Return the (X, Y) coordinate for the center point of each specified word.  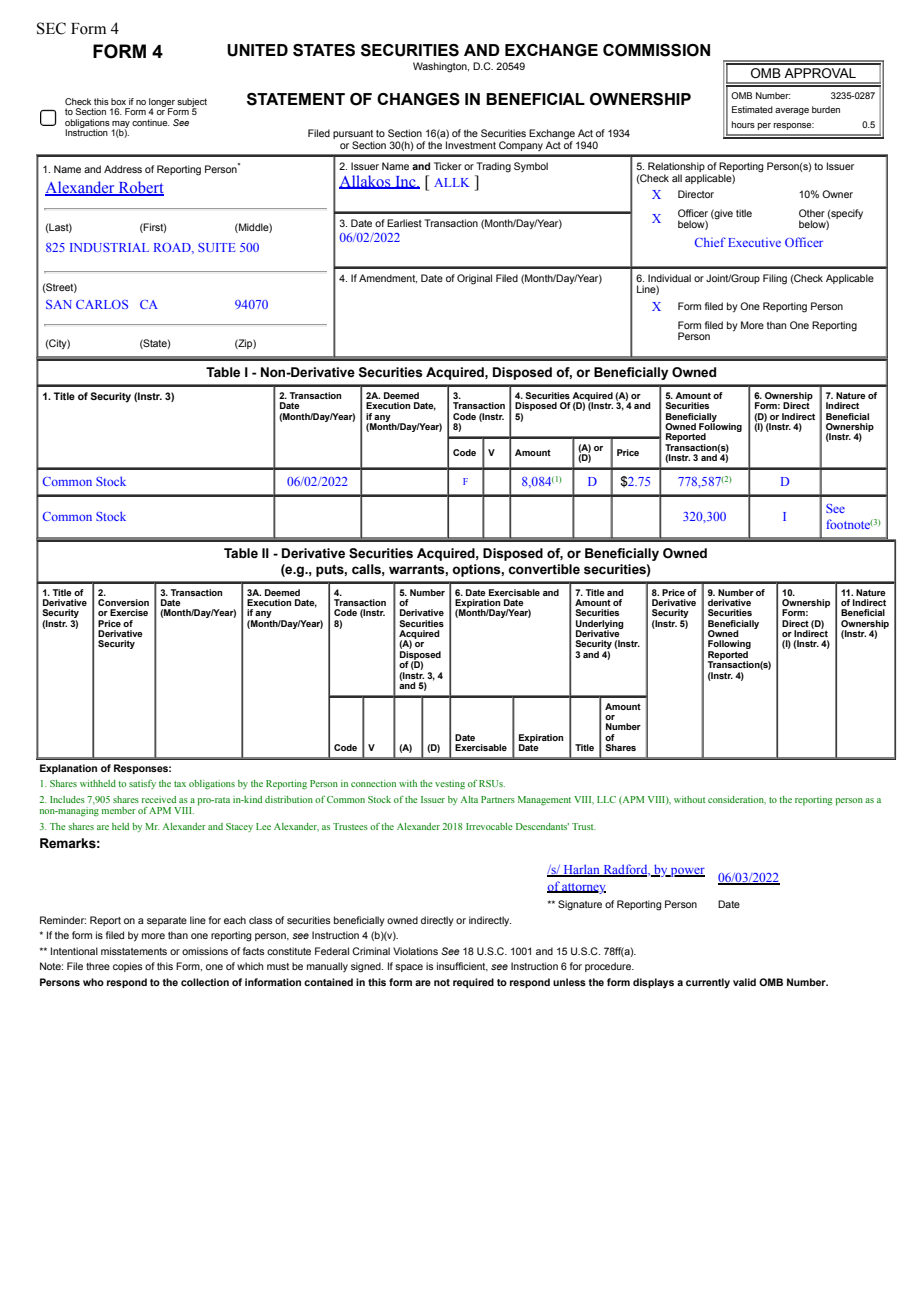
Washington (441, 67)
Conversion (123, 602)
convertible (544, 569)
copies (128, 967)
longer (162, 103)
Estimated (752, 109)
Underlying (600, 625)
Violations (415, 951)
